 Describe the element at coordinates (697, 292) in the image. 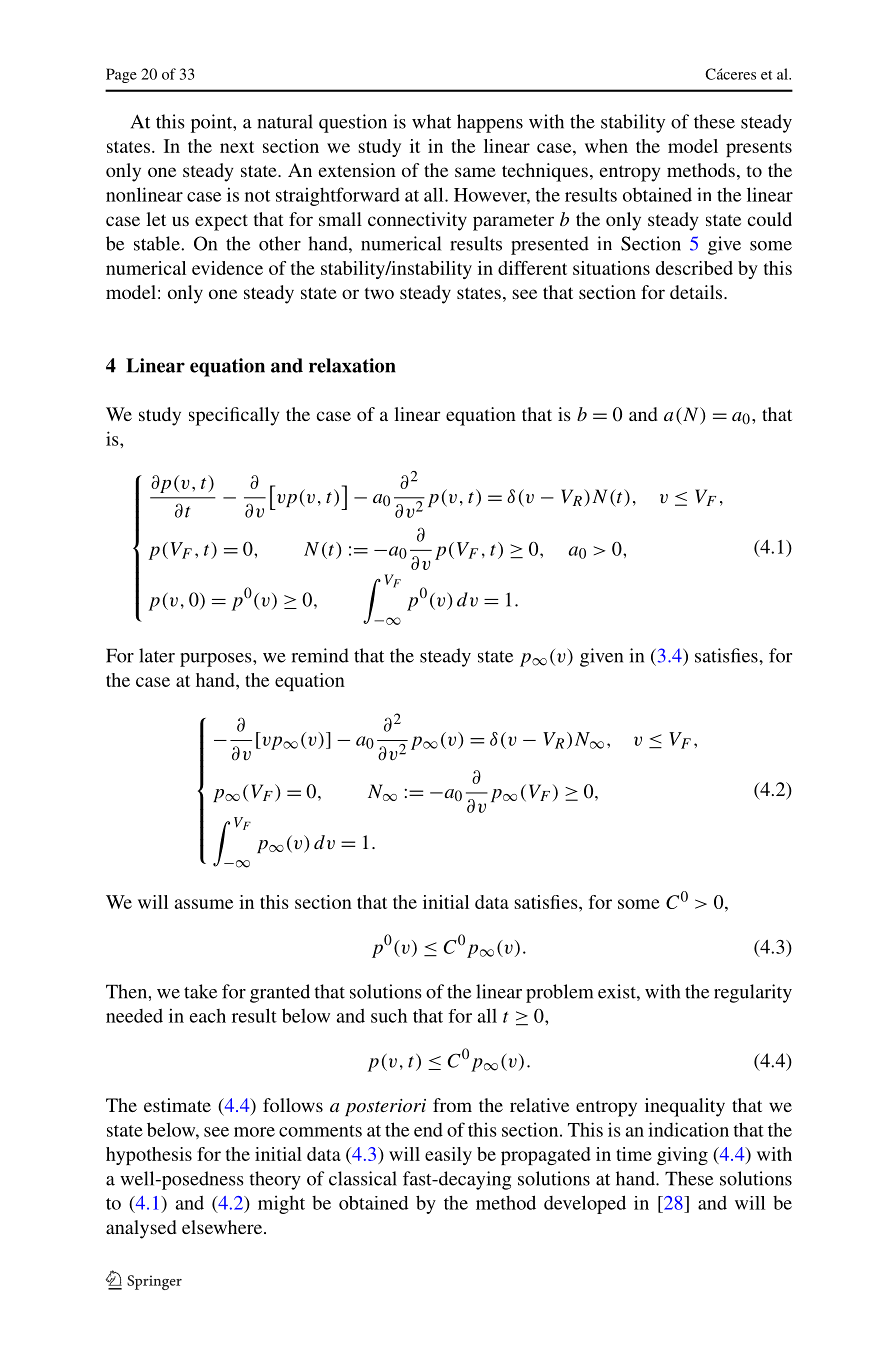

I see `details` at that location.
